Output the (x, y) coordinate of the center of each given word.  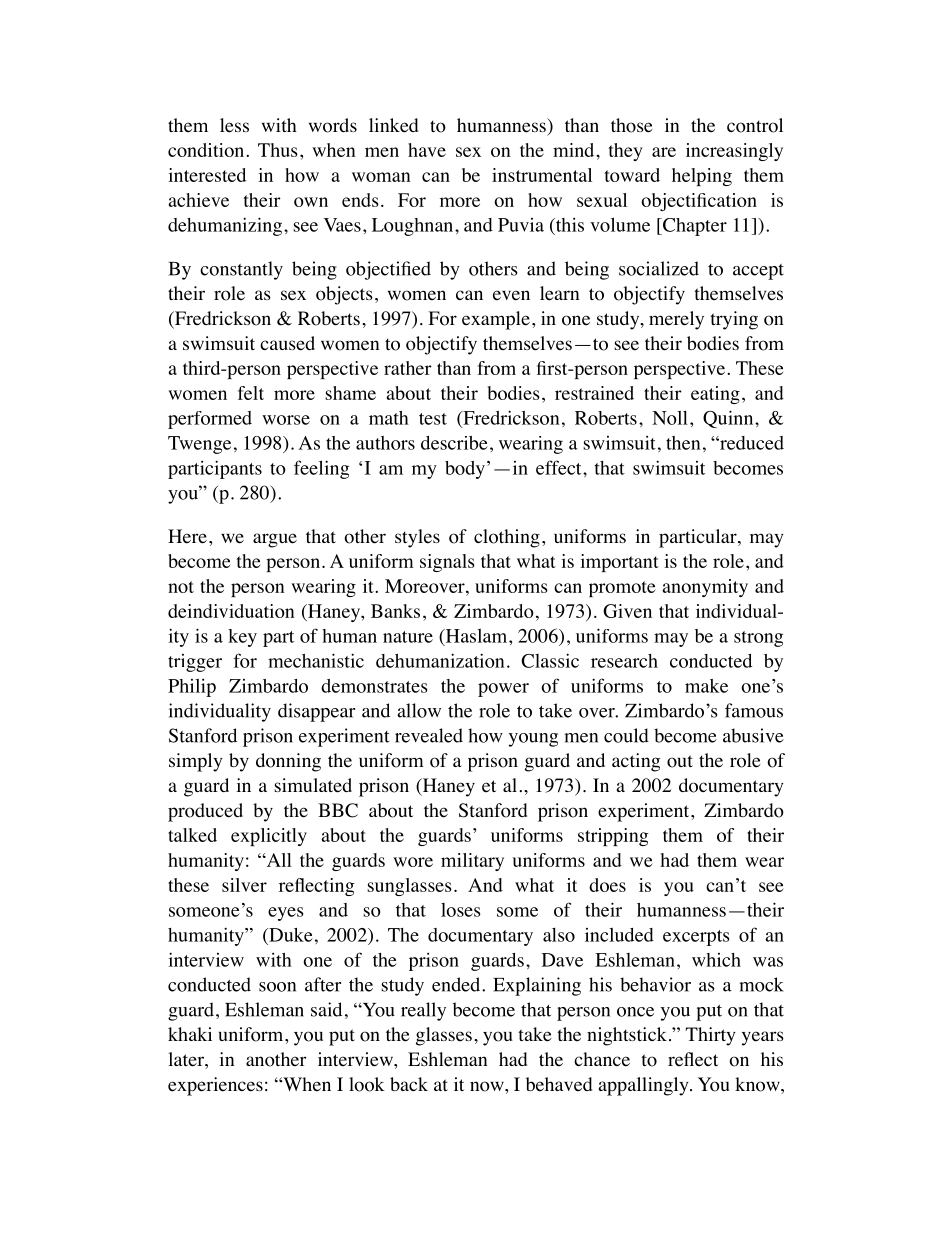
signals (447, 563)
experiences (215, 1086)
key (242, 638)
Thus (278, 150)
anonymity (705, 588)
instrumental (542, 175)
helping (702, 177)
